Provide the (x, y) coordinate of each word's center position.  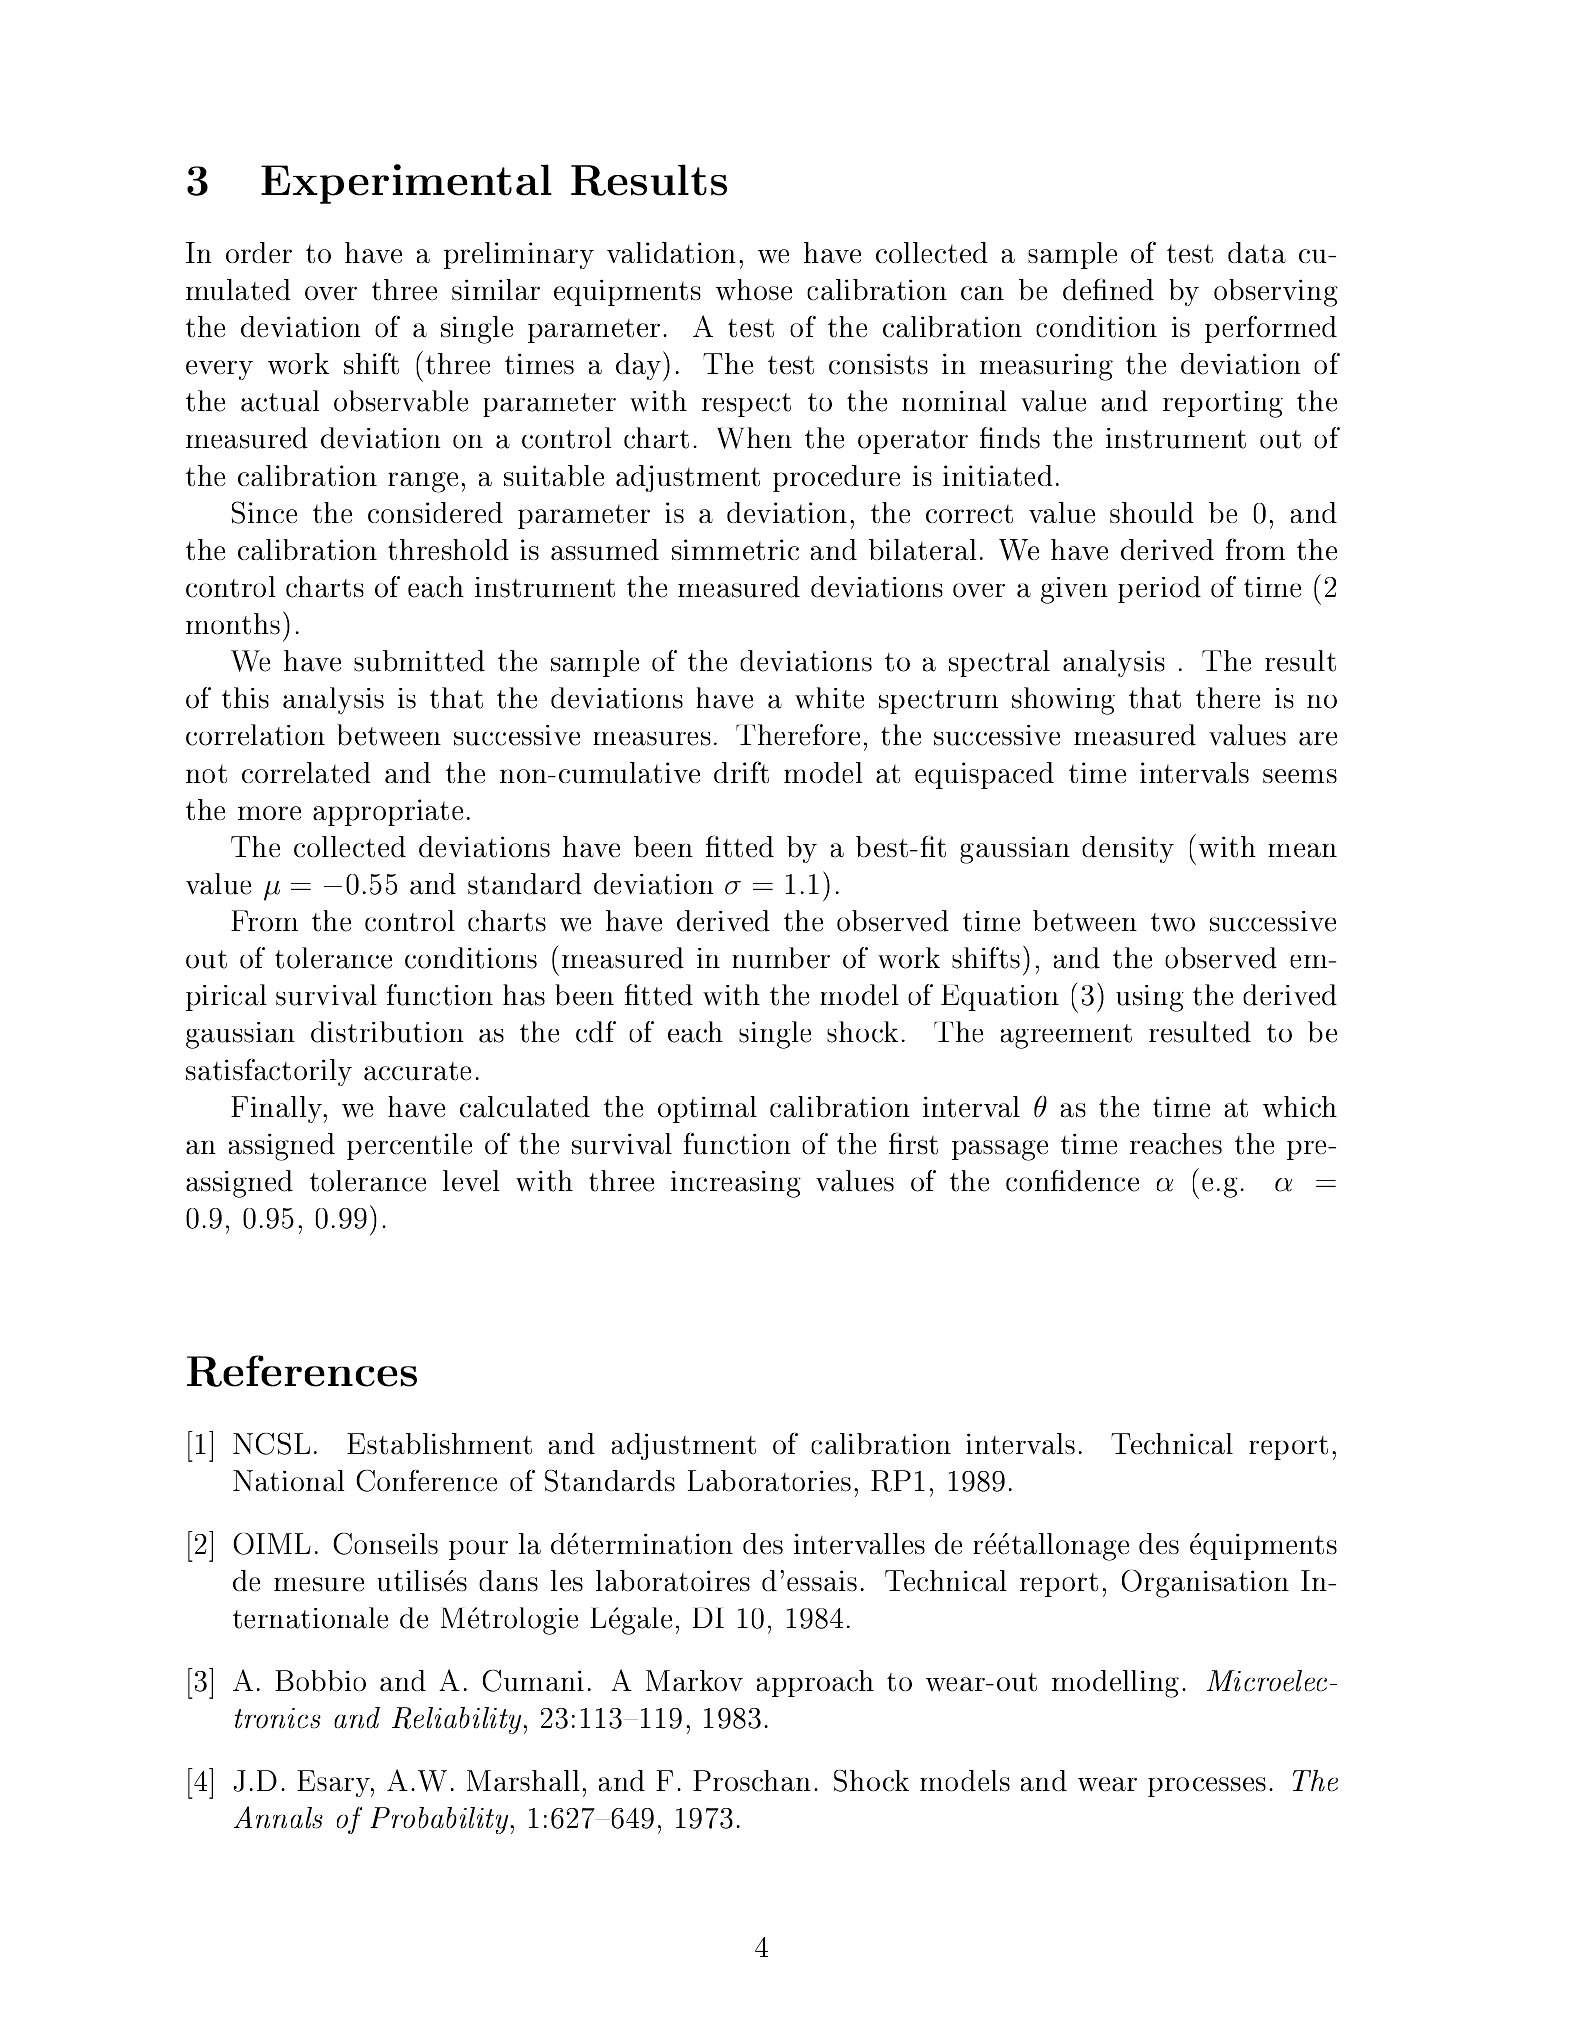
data (1257, 252)
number (781, 958)
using (1150, 998)
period (1159, 589)
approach (815, 1683)
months (233, 624)
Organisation (1205, 1584)
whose (754, 290)
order (259, 252)
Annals (278, 1817)
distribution (387, 1032)
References (302, 1371)
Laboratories (769, 1481)
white (829, 698)
